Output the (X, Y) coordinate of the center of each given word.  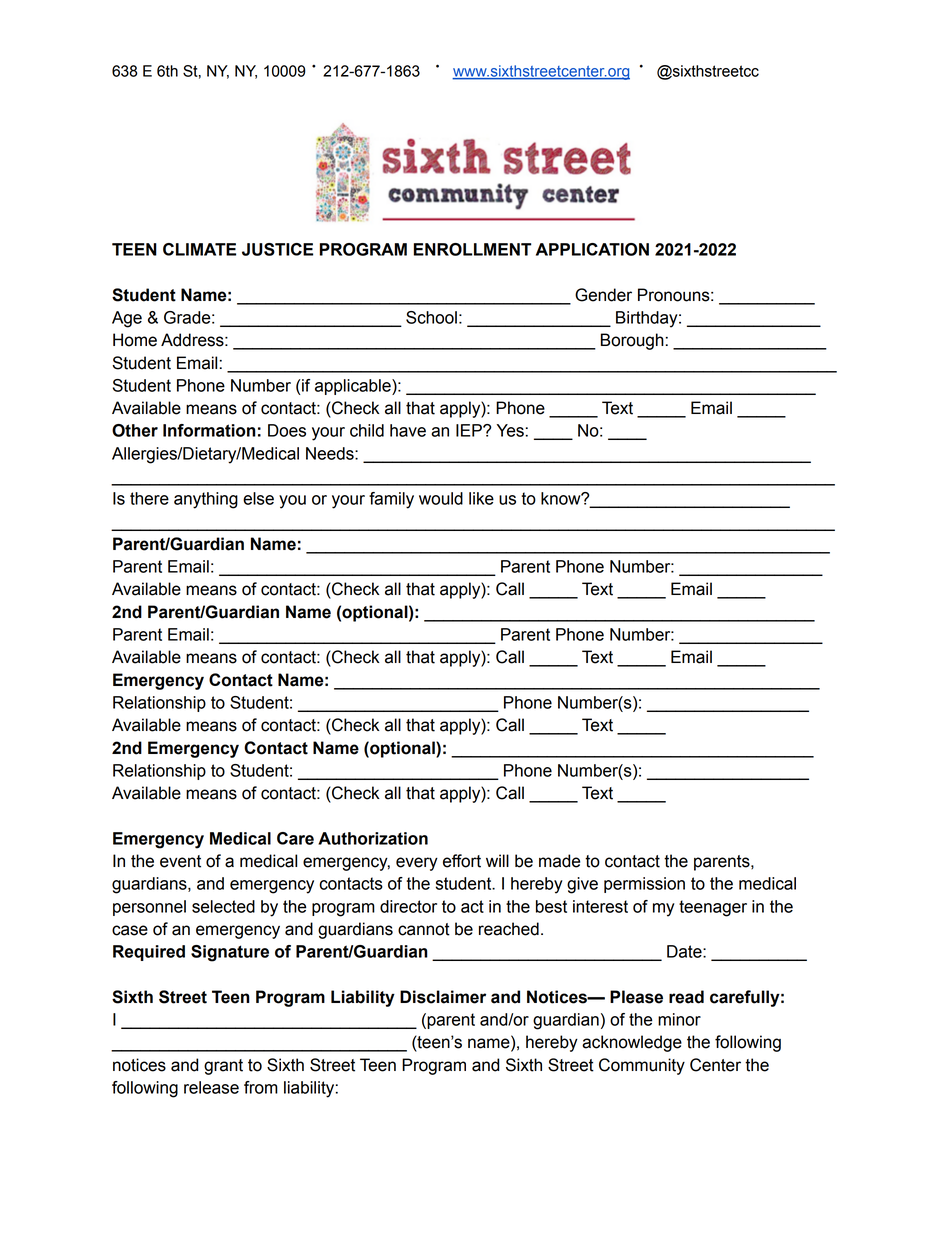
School (431, 317)
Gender (603, 295)
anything (206, 500)
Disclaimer (443, 997)
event (180, 861)
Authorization (373, 838)
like (481, 498)
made (559, 861)
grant (223, 1067)
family (391, 500)
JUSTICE (277, 249)
